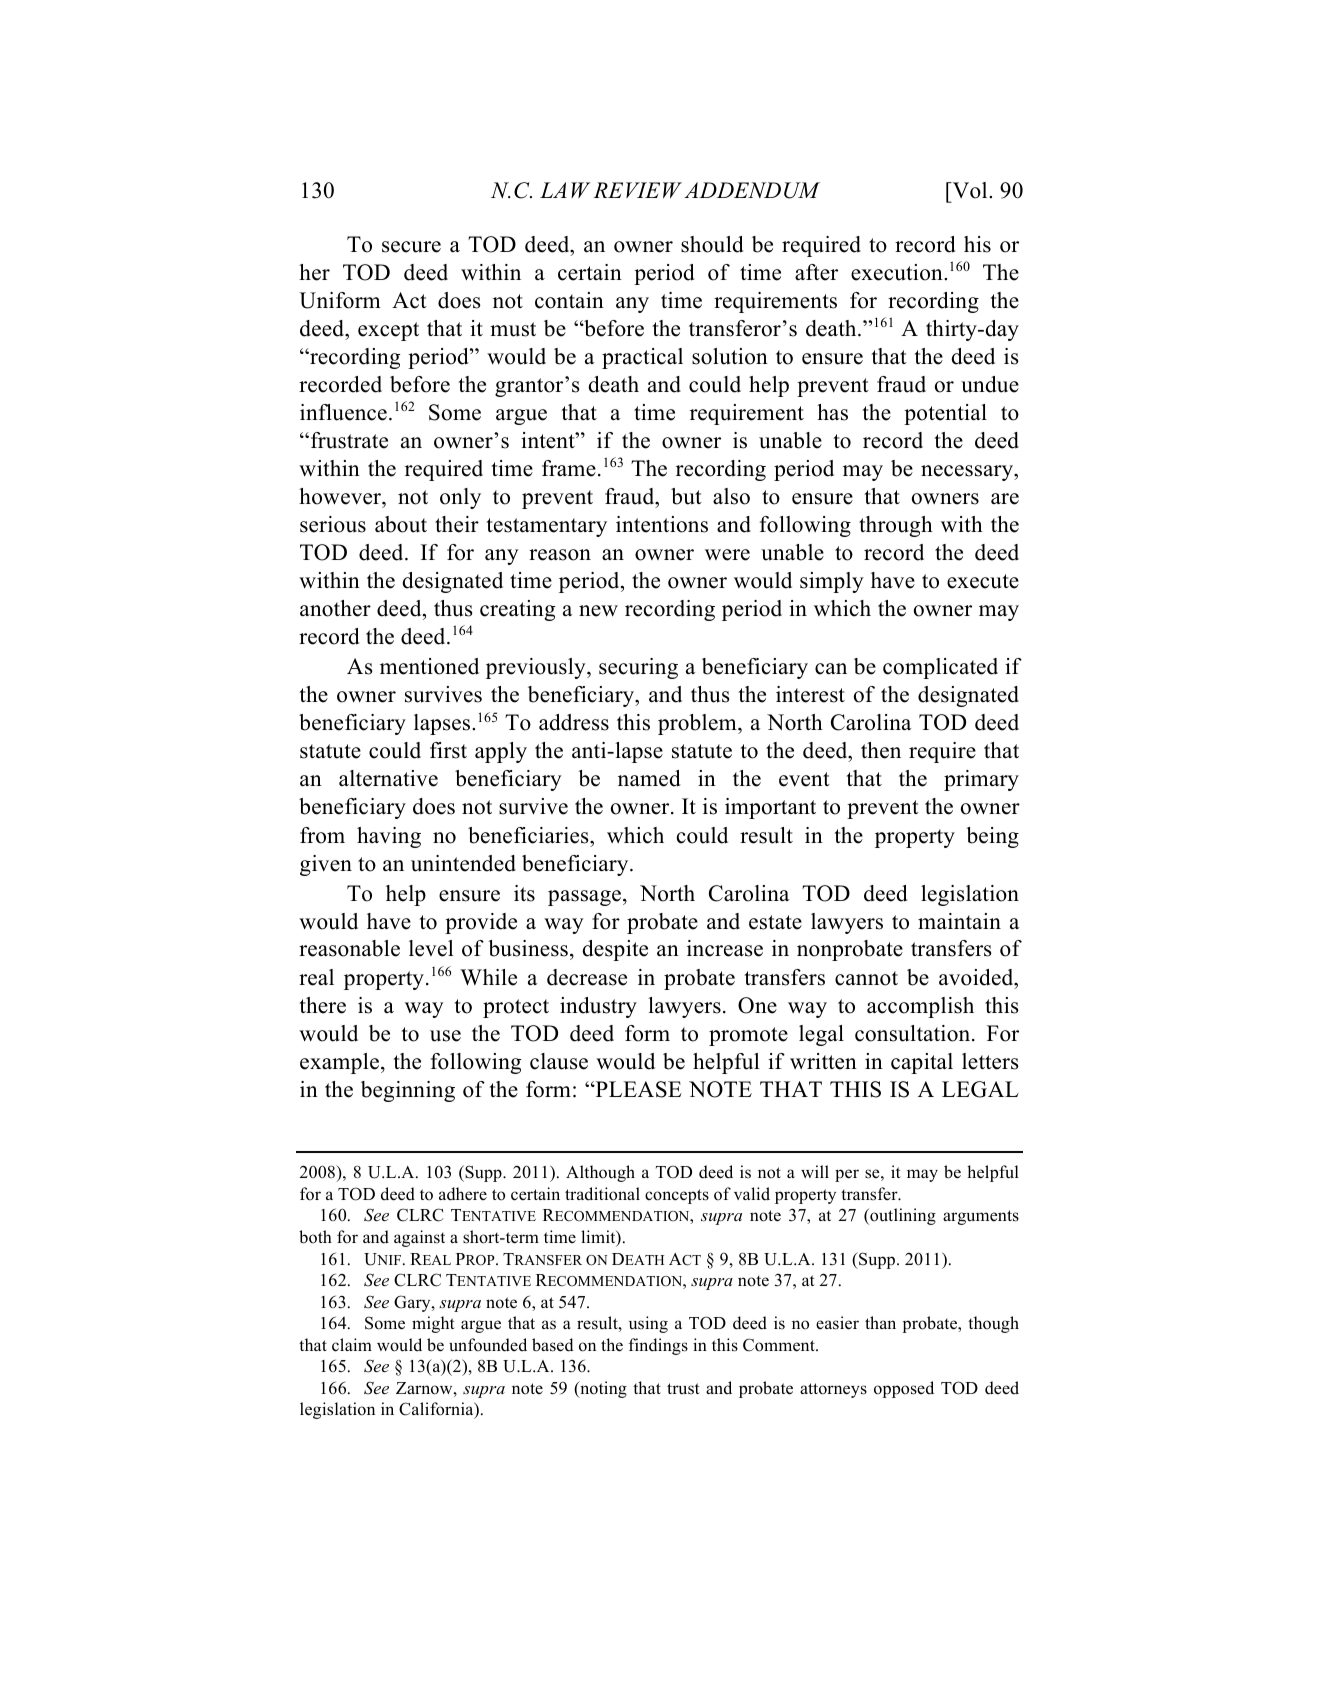 The width and height of the document is (1319, 1707). What do you see at coordinates (970, 190) in the document?
I see `Vol` at bounding box center [970, 190].
